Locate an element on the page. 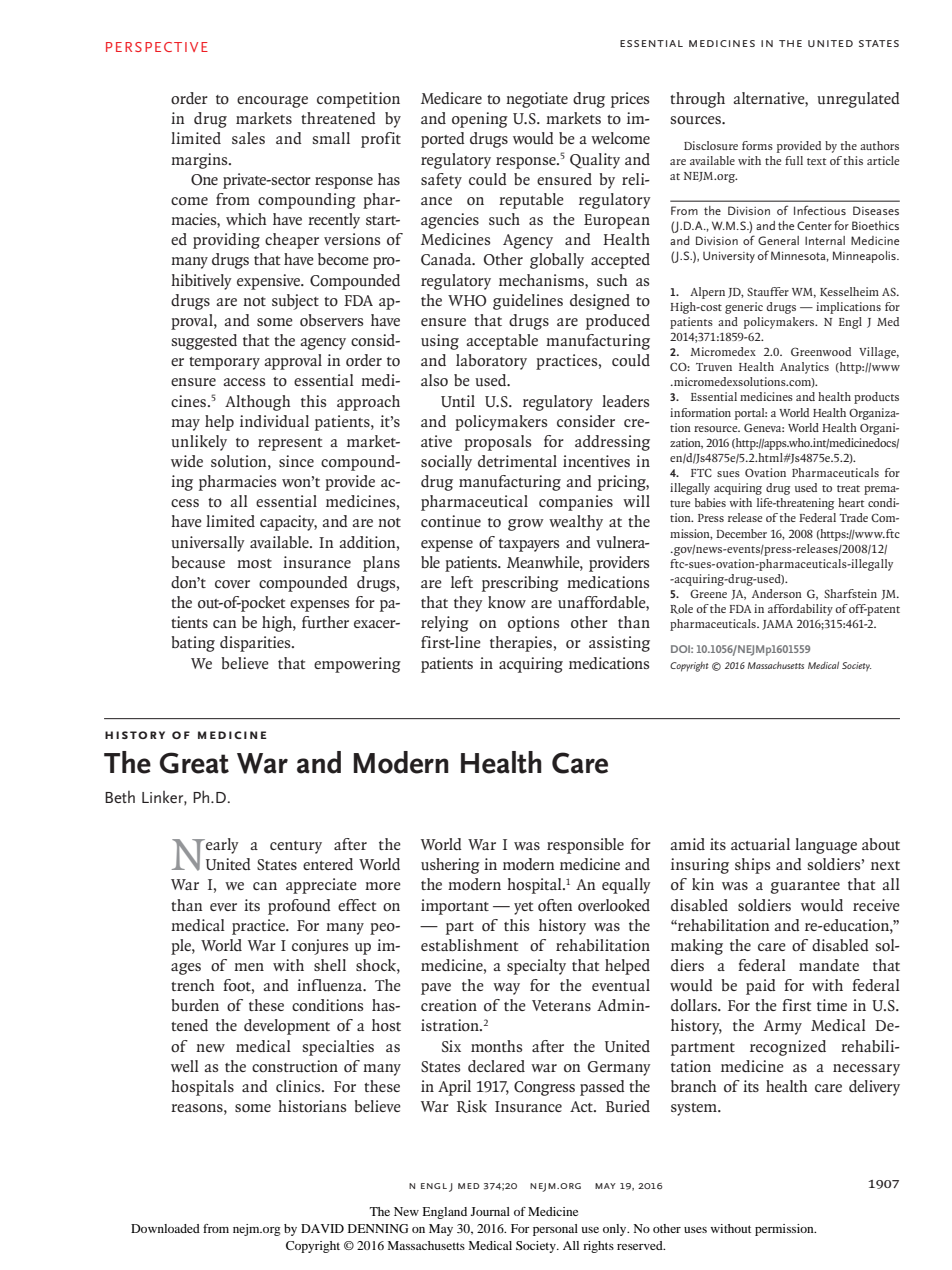  Journal is located at coordinates (490, 1211).
